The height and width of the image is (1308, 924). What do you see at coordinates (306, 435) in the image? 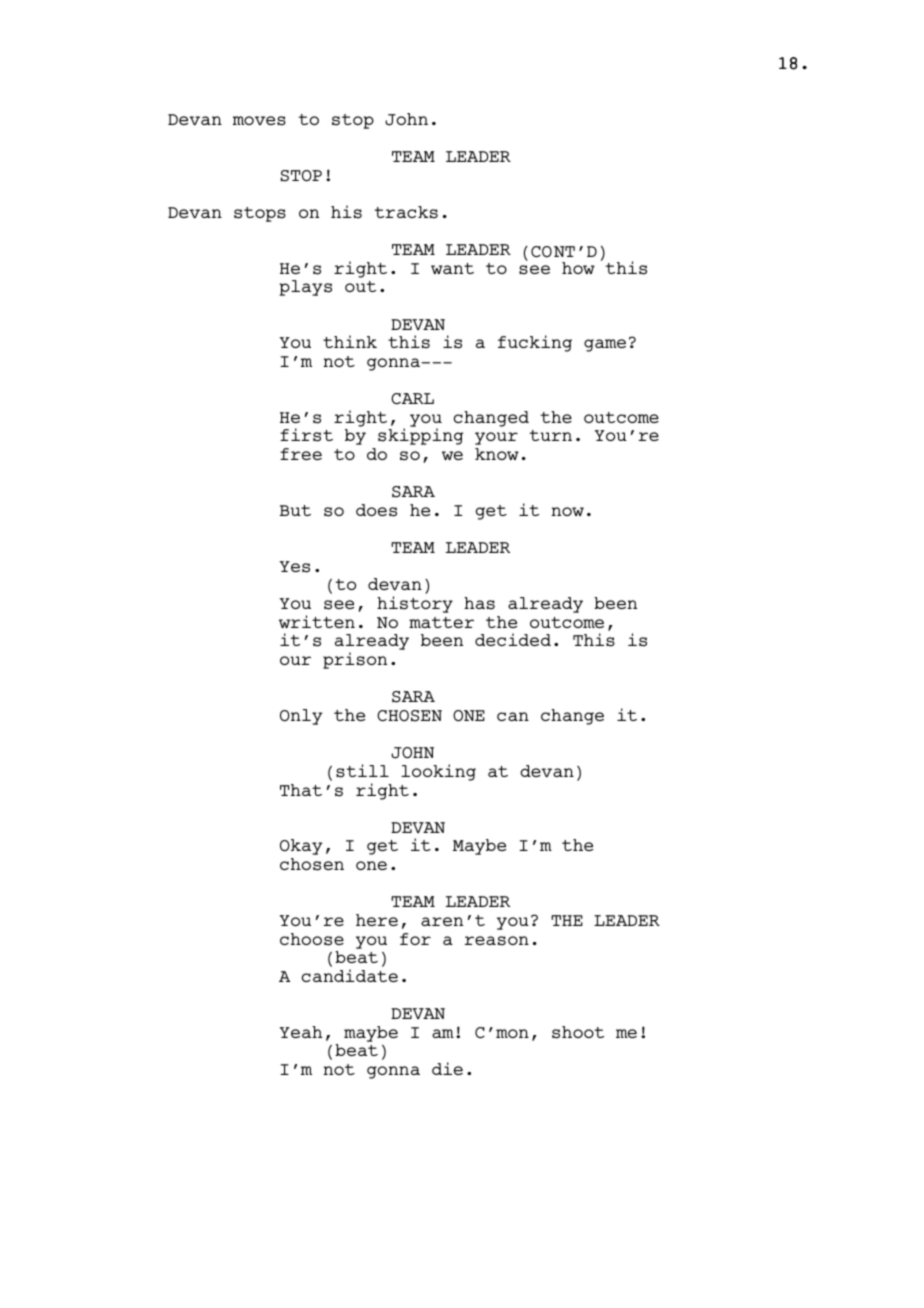
I see `first` at bounding box center [306, 435].
